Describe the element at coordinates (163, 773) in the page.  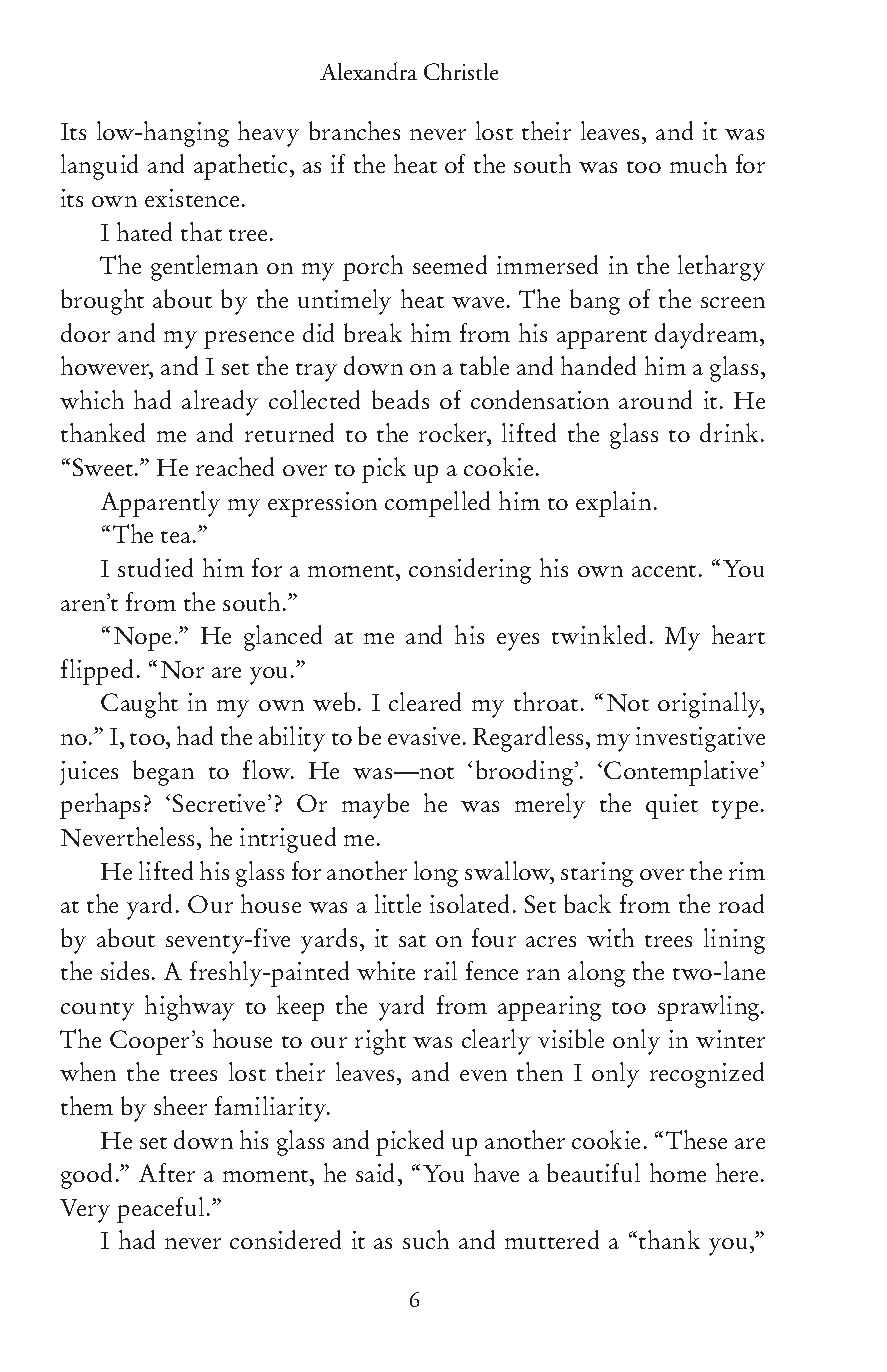
I see `began` at that location.
